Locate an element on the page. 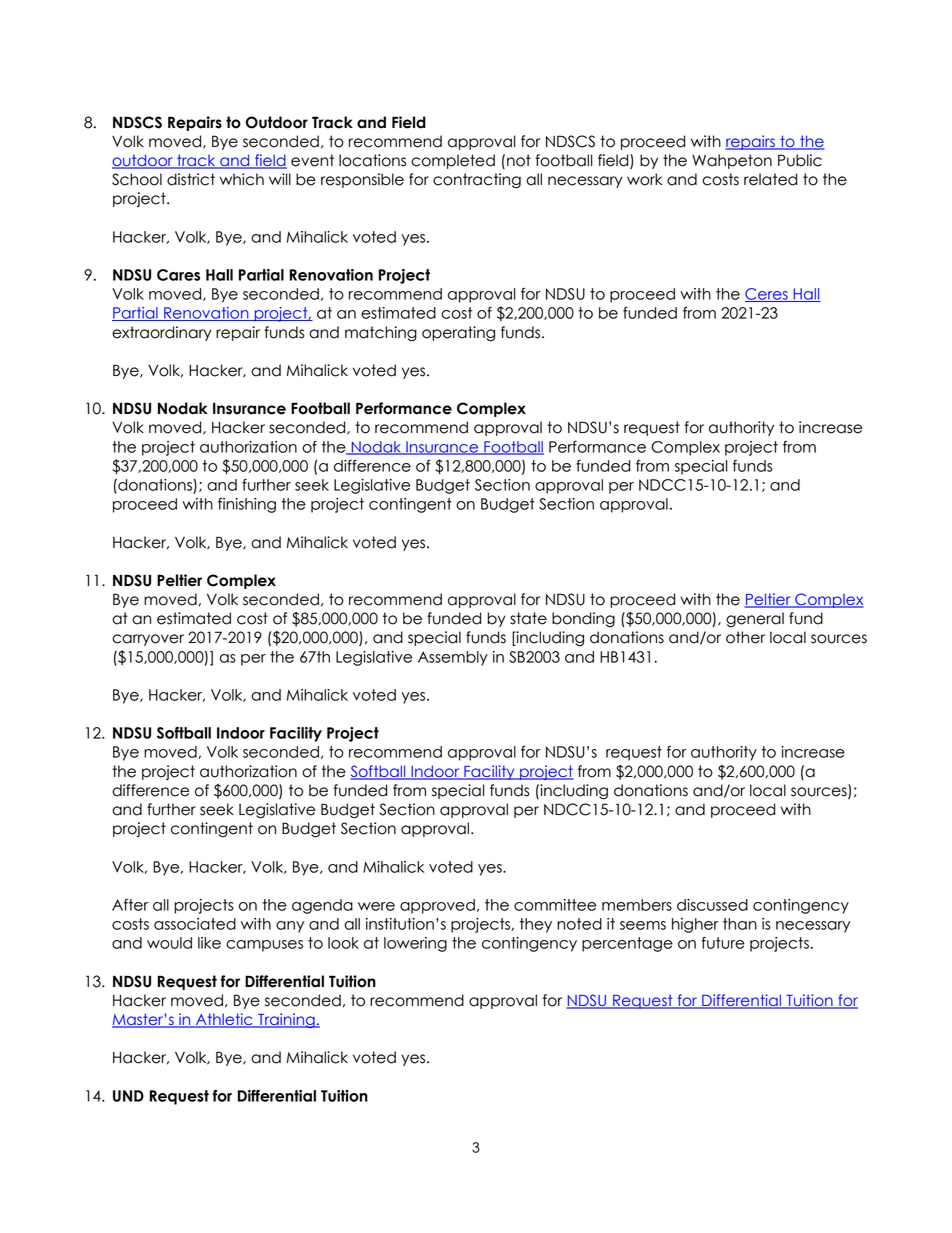 Image resolution: width=952 pixels, height=1233 pixels. carryover is located at coordinates (148, 640).
